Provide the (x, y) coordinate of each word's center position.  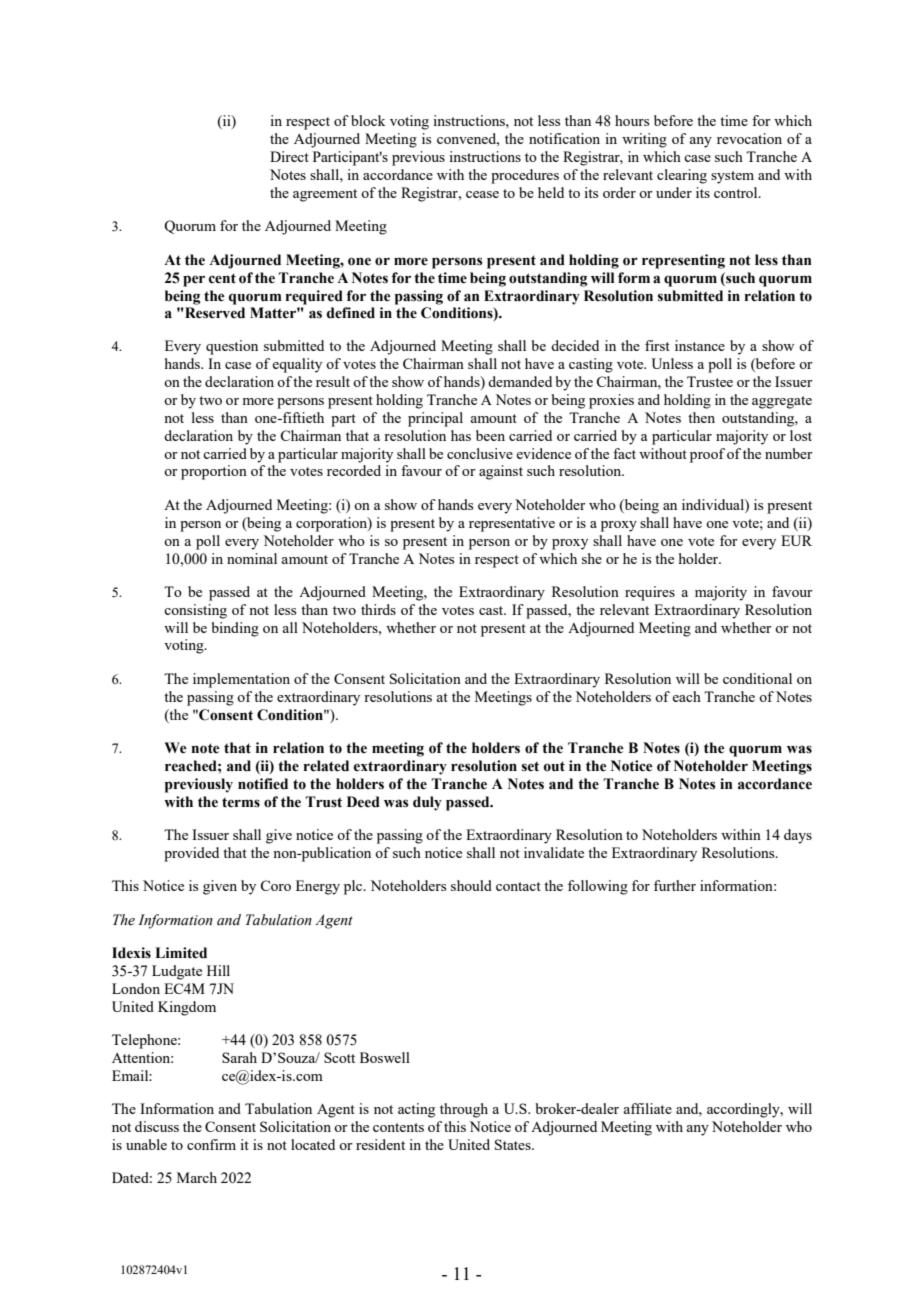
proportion (214, 472)
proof (707, 455)
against (501, 472)
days (798, 836)
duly (427, 803)
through (464, 1110)
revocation (749, 138)
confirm (211, 1144)
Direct (289, 156)
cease (482, 194)
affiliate (647, 1108)
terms (241, 802)
